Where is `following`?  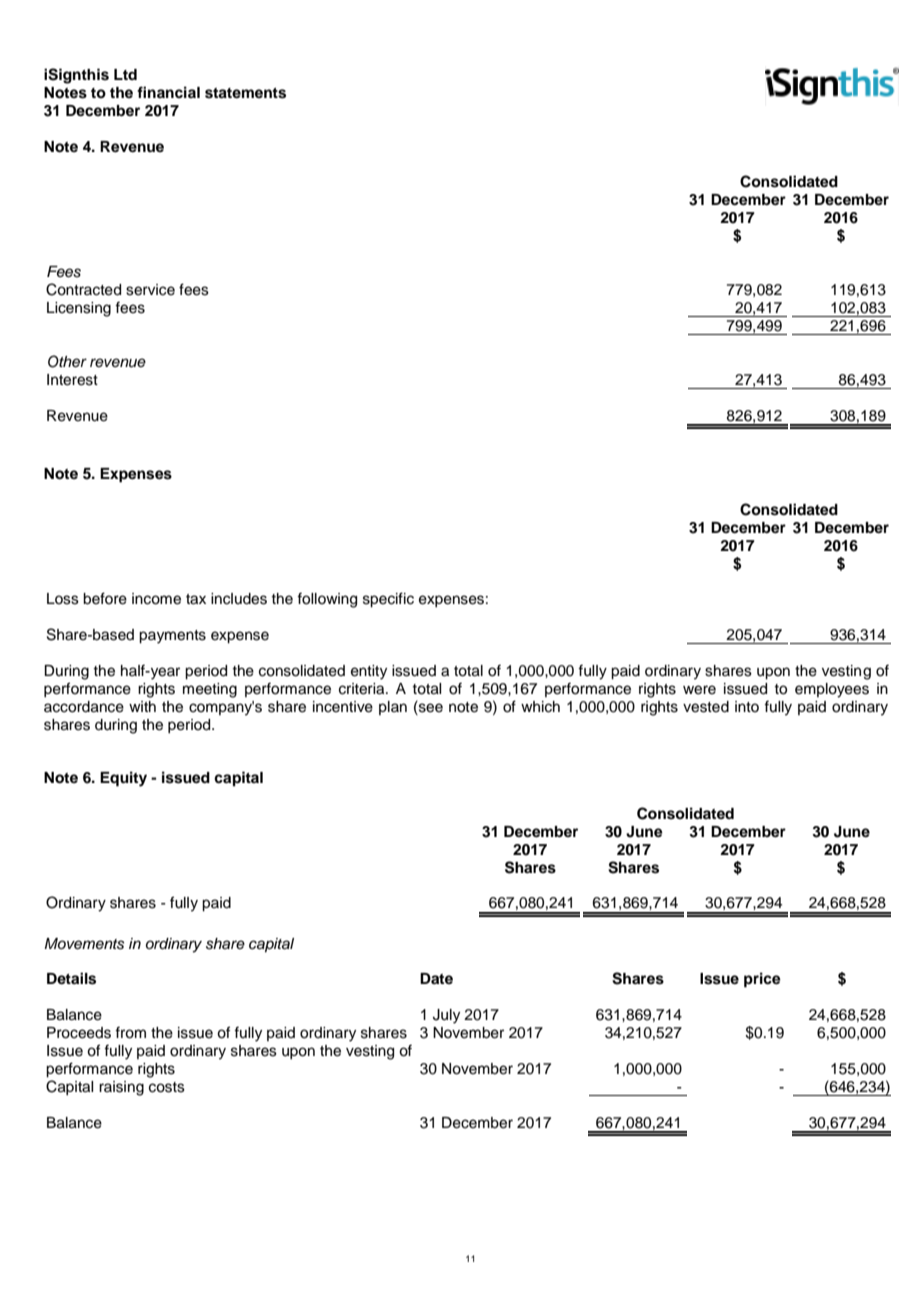
following is located at coordinates (327, 600).
